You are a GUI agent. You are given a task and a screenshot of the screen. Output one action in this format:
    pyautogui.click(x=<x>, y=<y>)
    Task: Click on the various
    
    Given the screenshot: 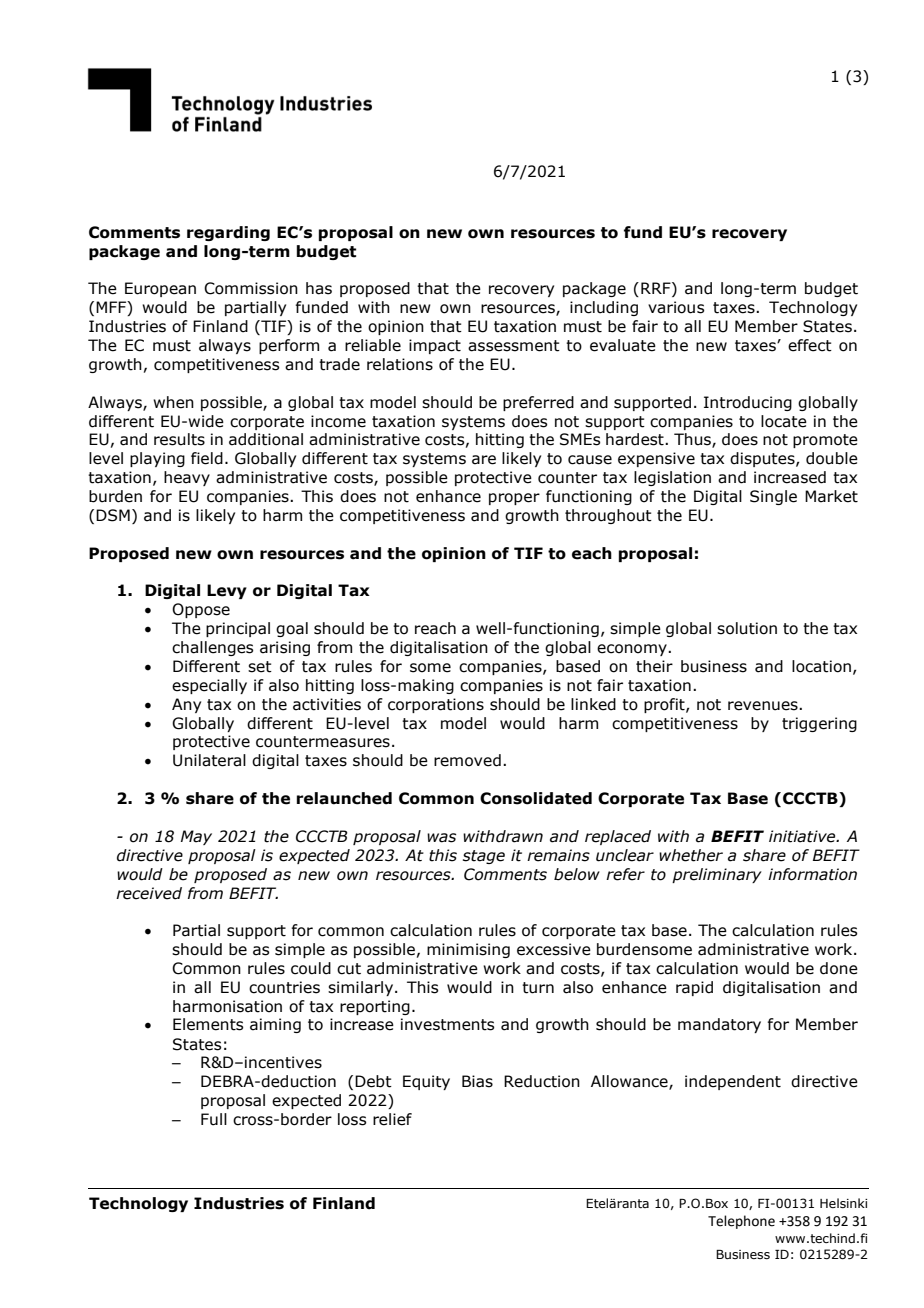 What is the action you would take?
    pyautogui.click(x=676, y=307)
